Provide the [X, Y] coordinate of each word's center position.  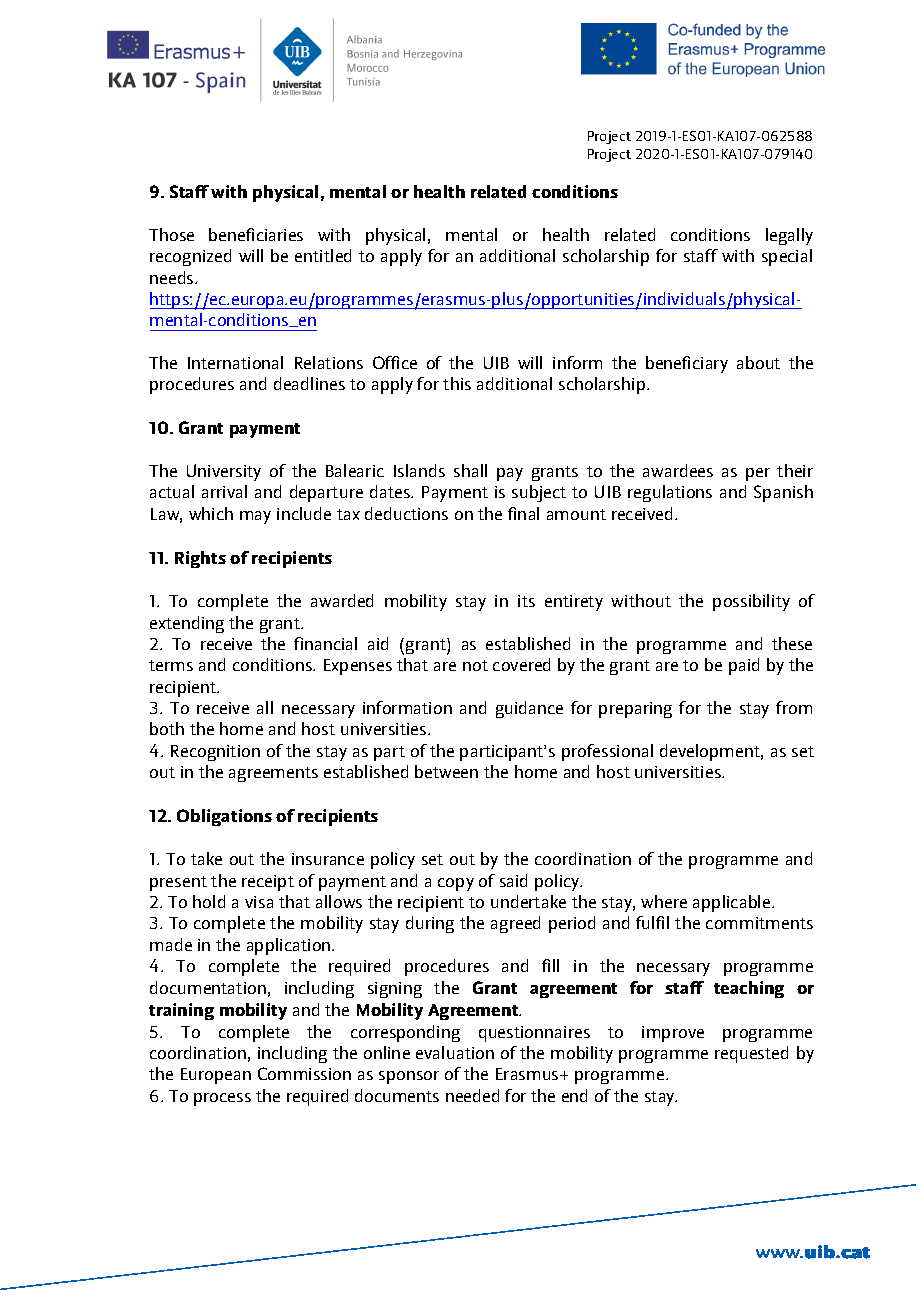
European [216, 1076]
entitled [323, 255]
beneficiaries [256, 234]
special [787, 257]
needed [472, 1095]
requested [751, 1054]
